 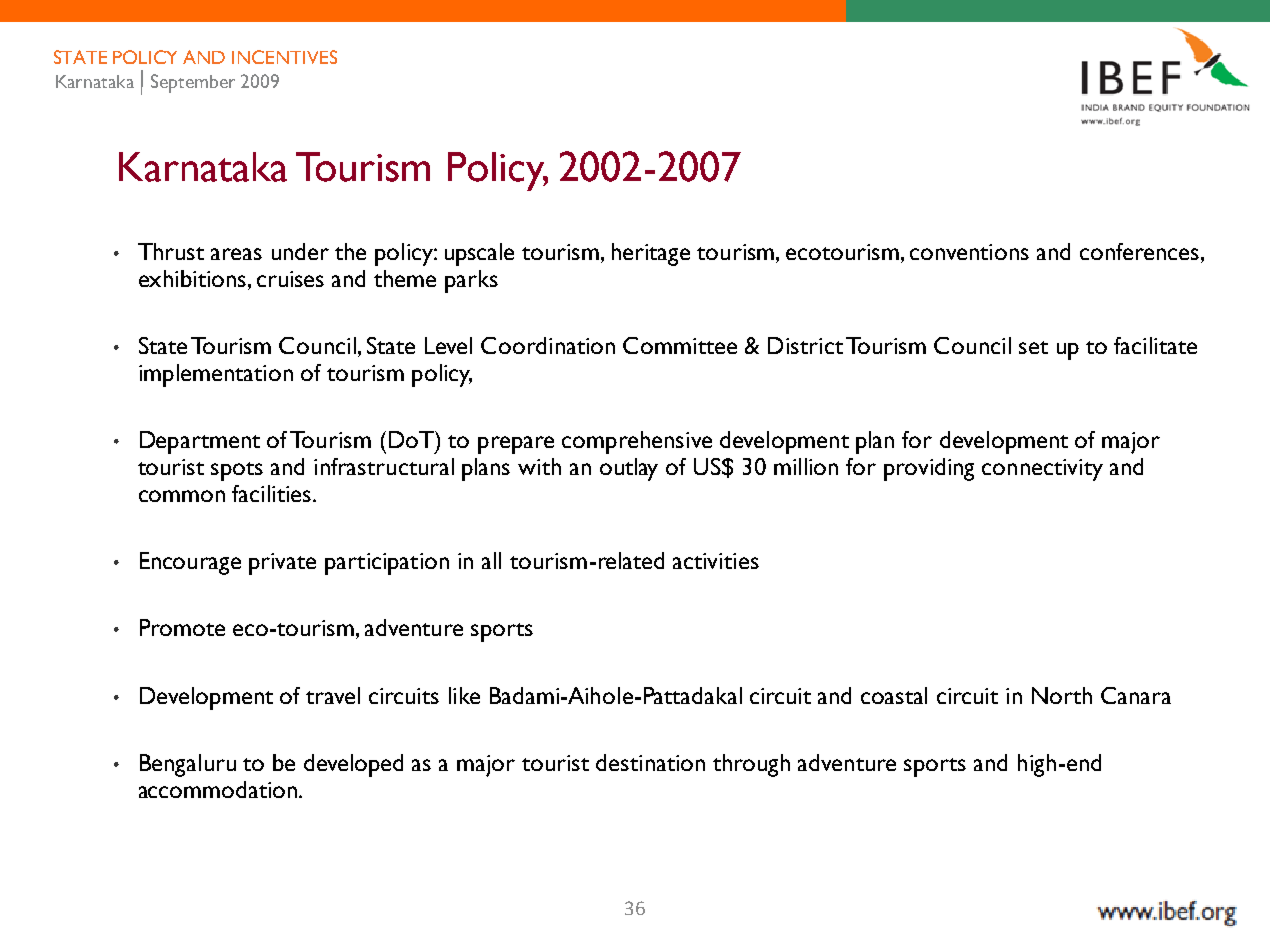 What do you see at coordinates (969, 252) in the document?
I see `conventions` at bounding box center [969, 252].
